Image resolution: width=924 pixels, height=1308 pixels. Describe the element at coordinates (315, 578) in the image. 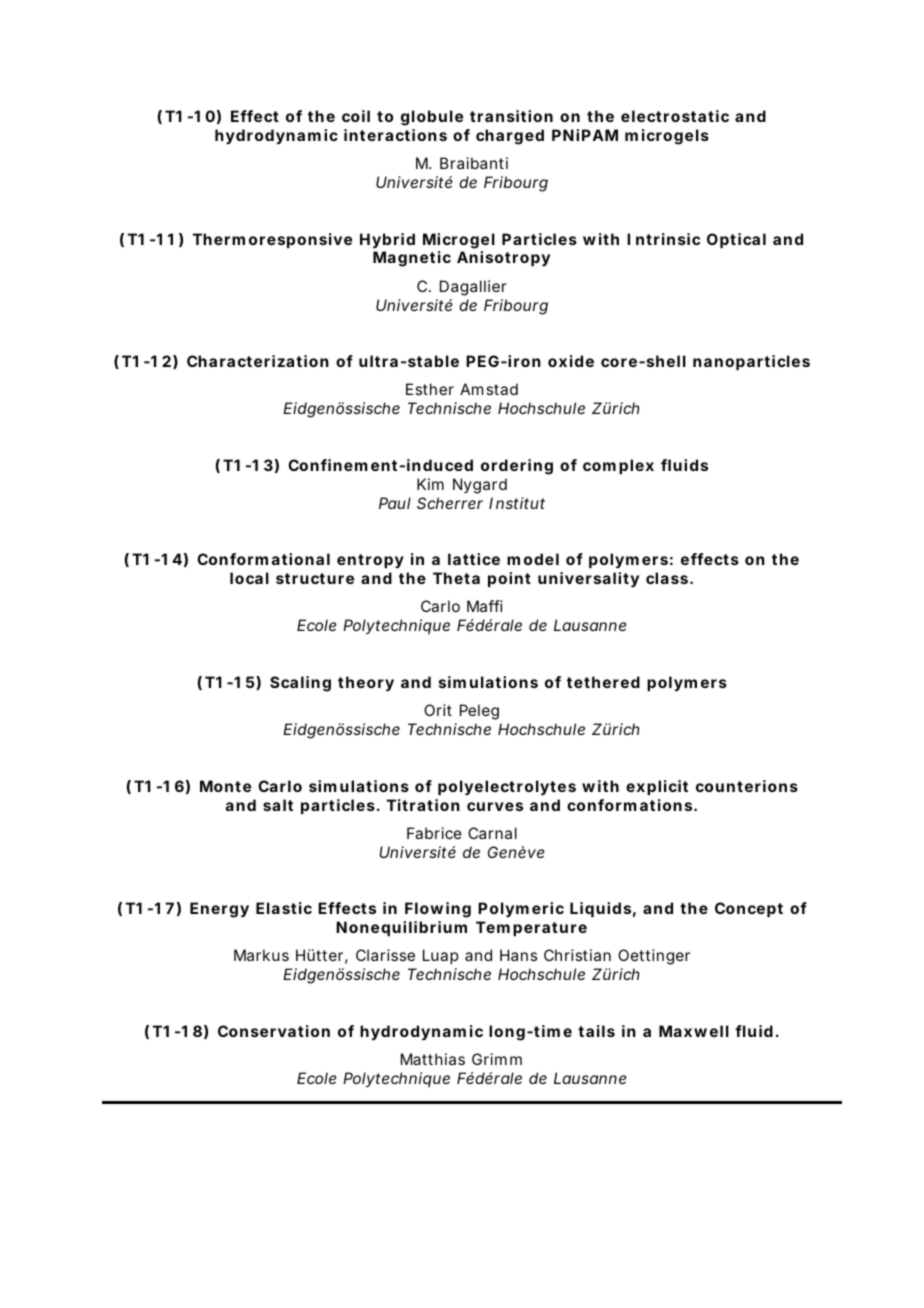

I see `structure` at that location.
